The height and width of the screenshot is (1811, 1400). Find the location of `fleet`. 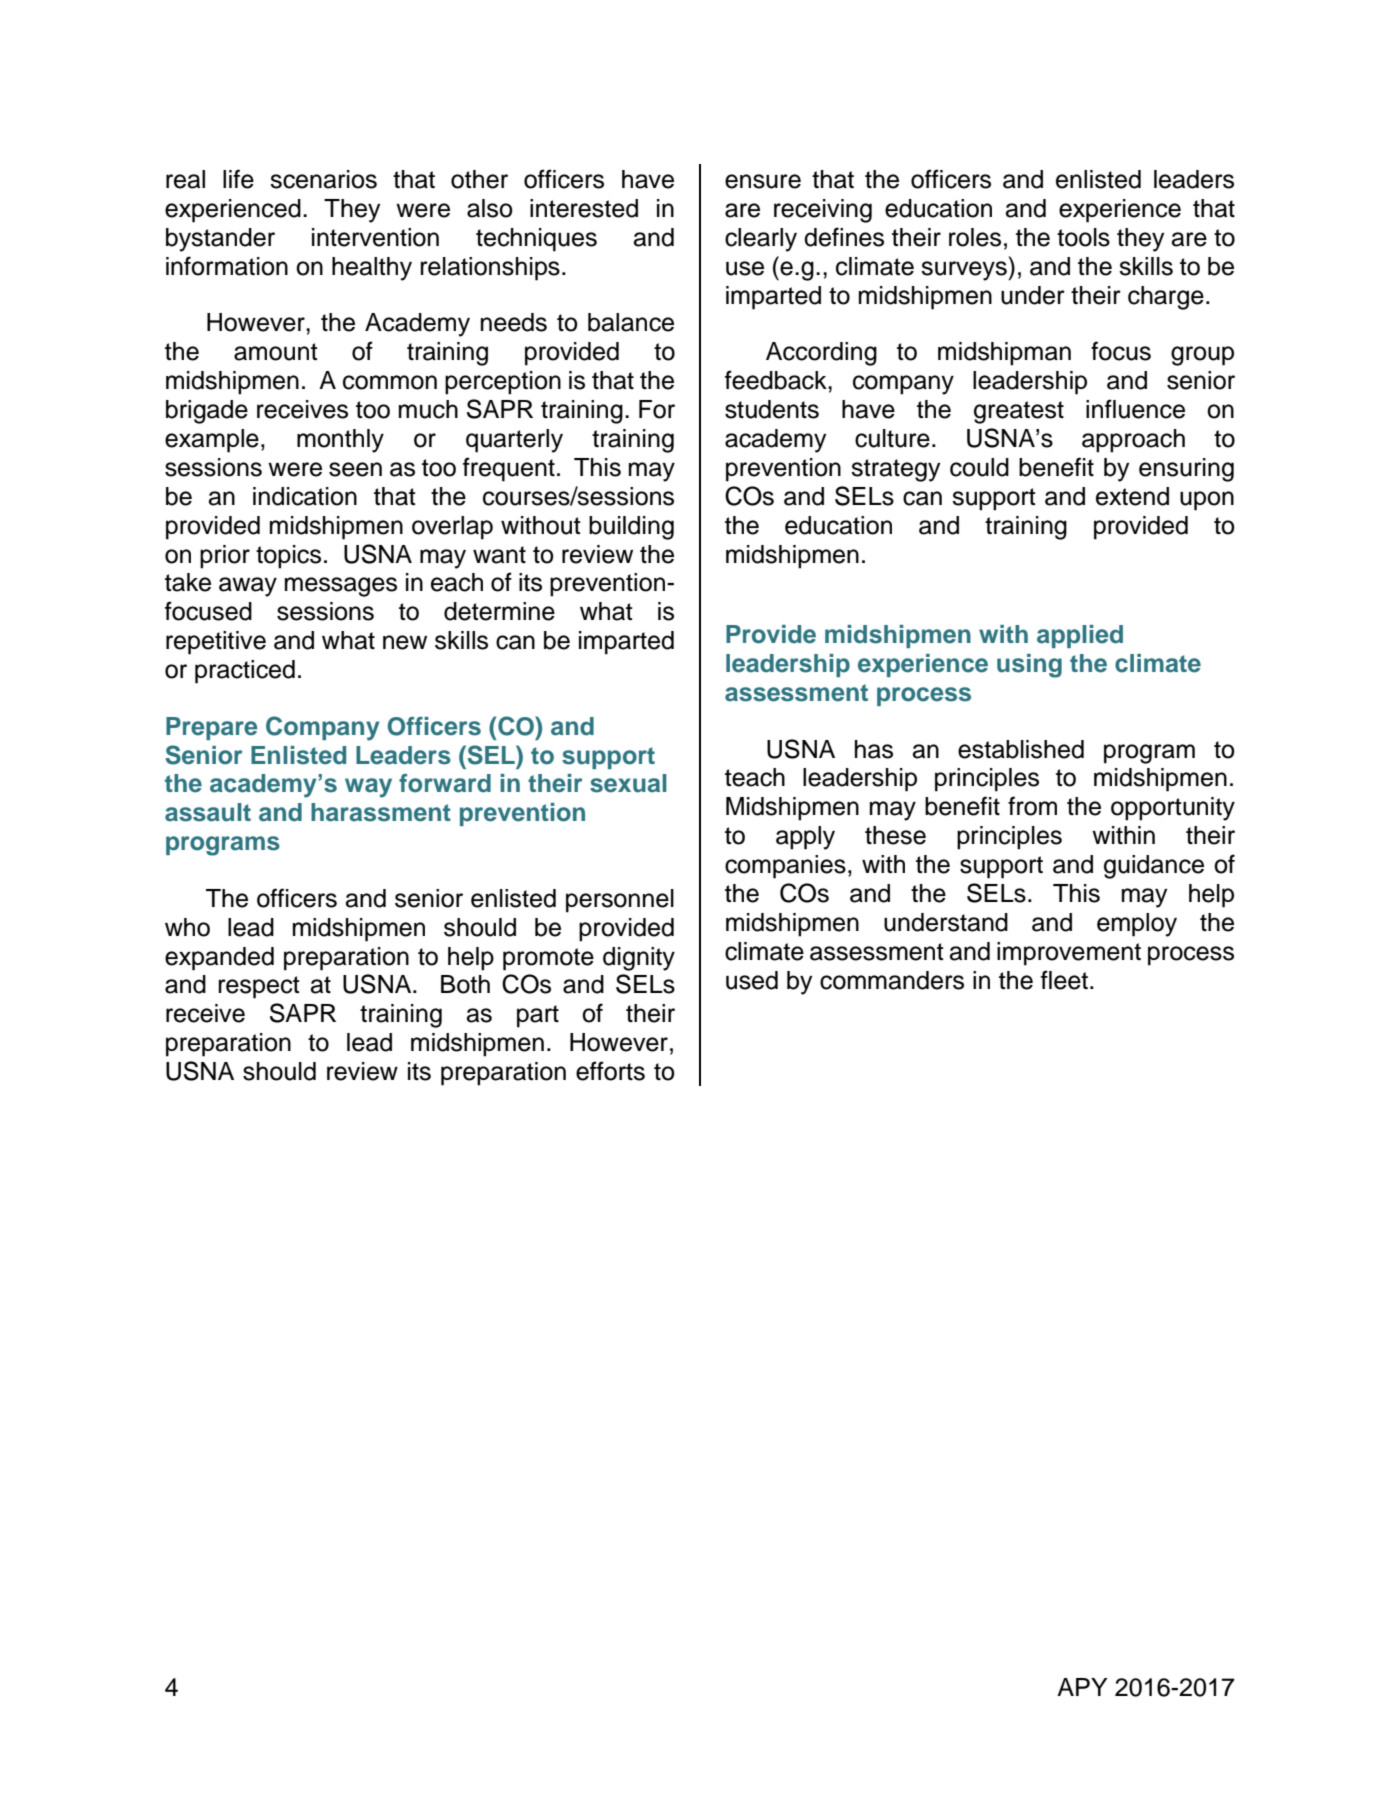

fleet is located at coordinates (1064, 980).
